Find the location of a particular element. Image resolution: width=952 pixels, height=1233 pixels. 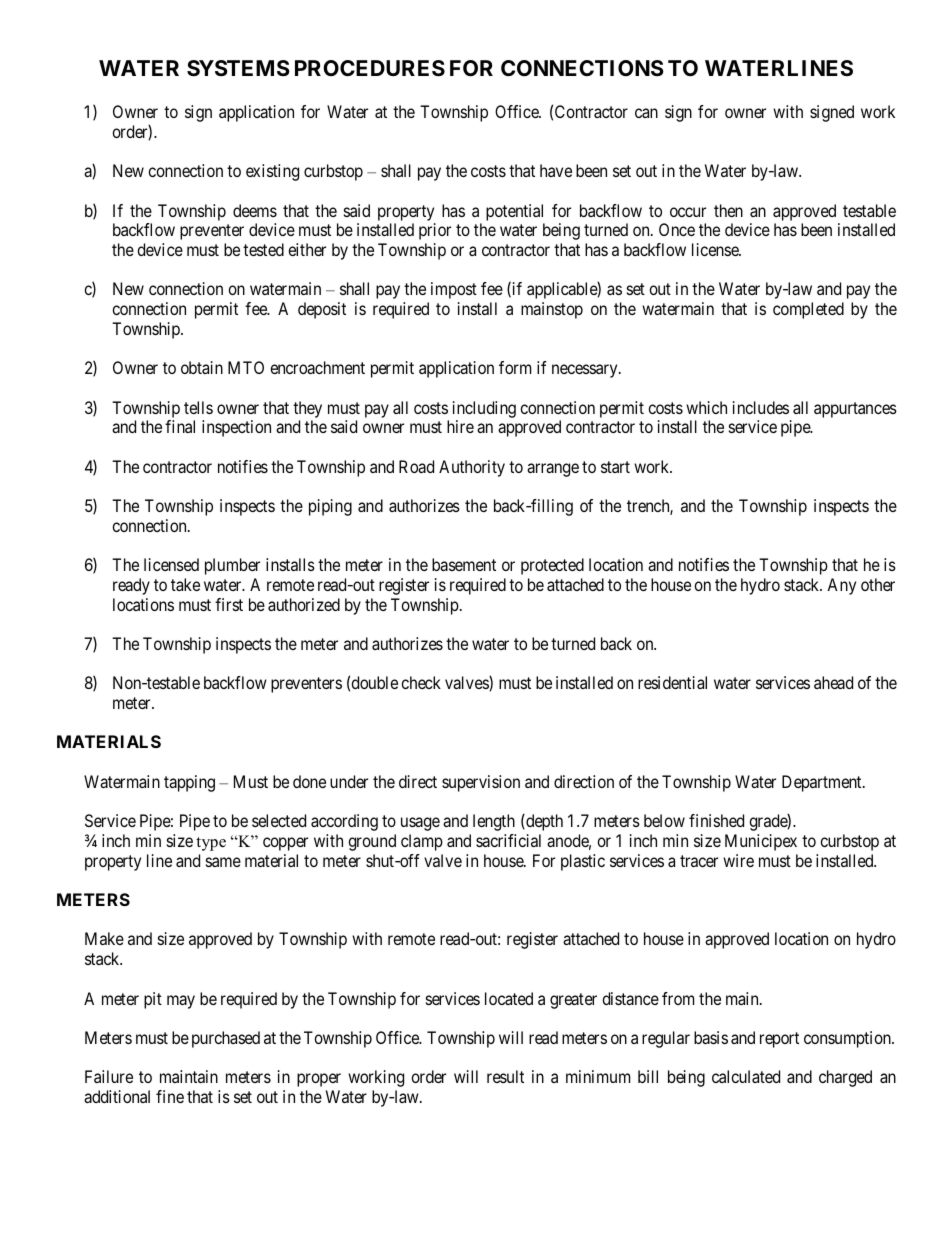

report is located at coordinates (779, 1040).
